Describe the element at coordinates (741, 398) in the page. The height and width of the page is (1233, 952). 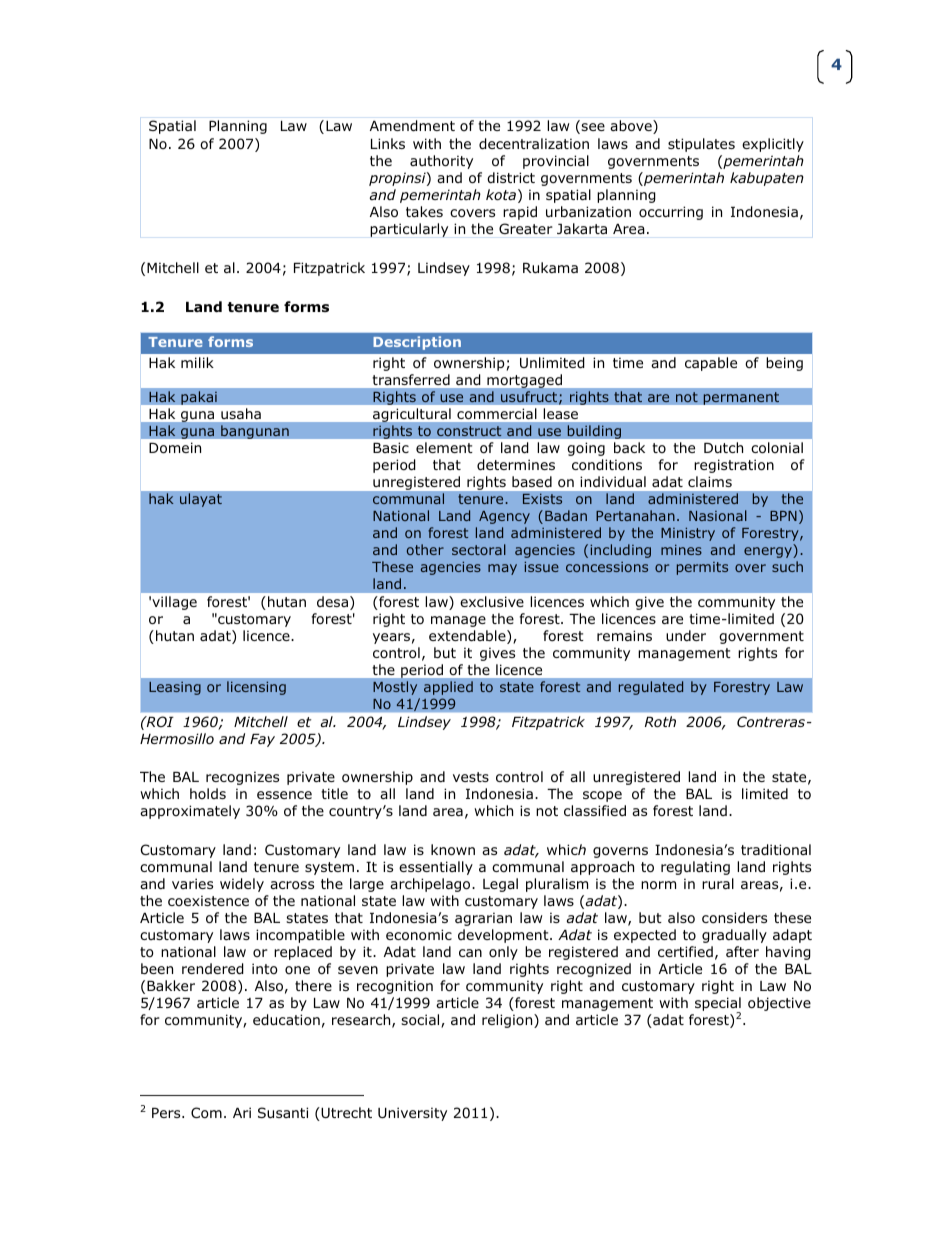
I see `permanent` at that location.
